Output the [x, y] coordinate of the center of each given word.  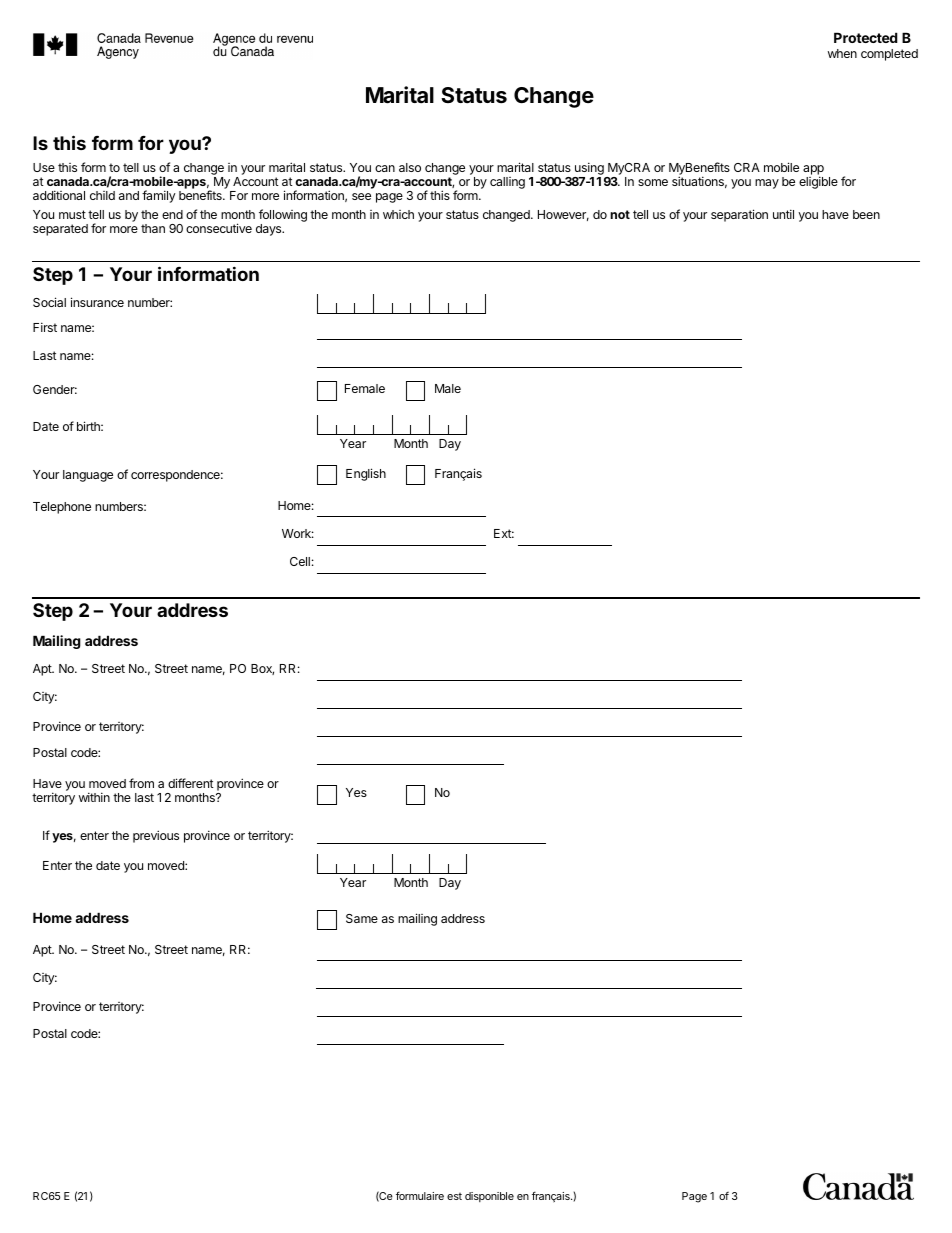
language [88, 476]
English [366, 474]
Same [362, 918]
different [191, 783]
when [842, 53]
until [783, 214]
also [410, 167]
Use [44, 167]
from [141, 783]
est [454, 1196]
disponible [489, 1197]
